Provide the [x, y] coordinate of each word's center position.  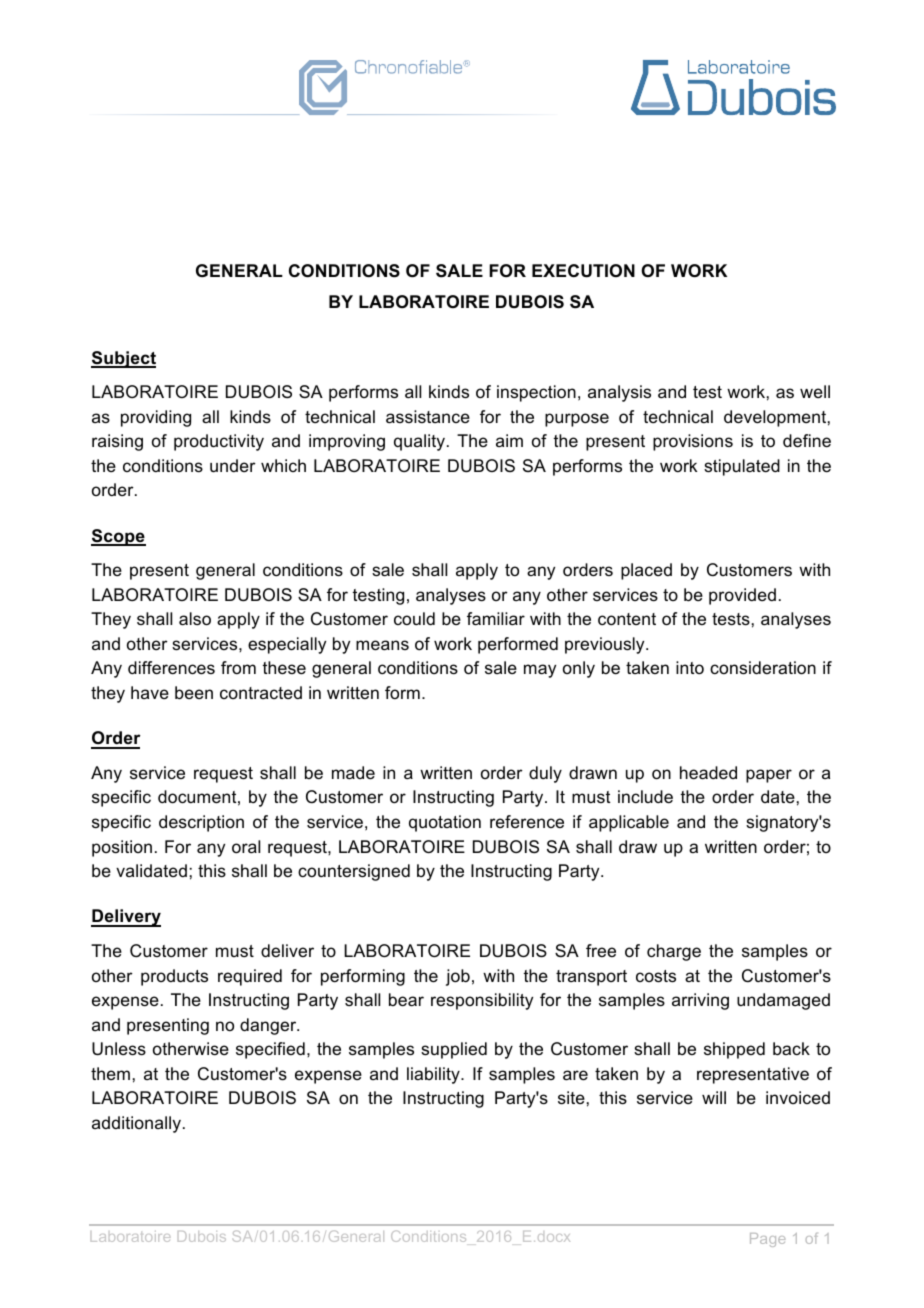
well [815, 391]
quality [419, 442]
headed [708, 773]
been [194, 693]
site [571, 1097]
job [458, 977]
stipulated [742, 467]
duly [545, 774]
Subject [123, 359]
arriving [700, 1001]
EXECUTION [583, 271]
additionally [136, 1124]
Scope [118, 537]
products [174, 977]
